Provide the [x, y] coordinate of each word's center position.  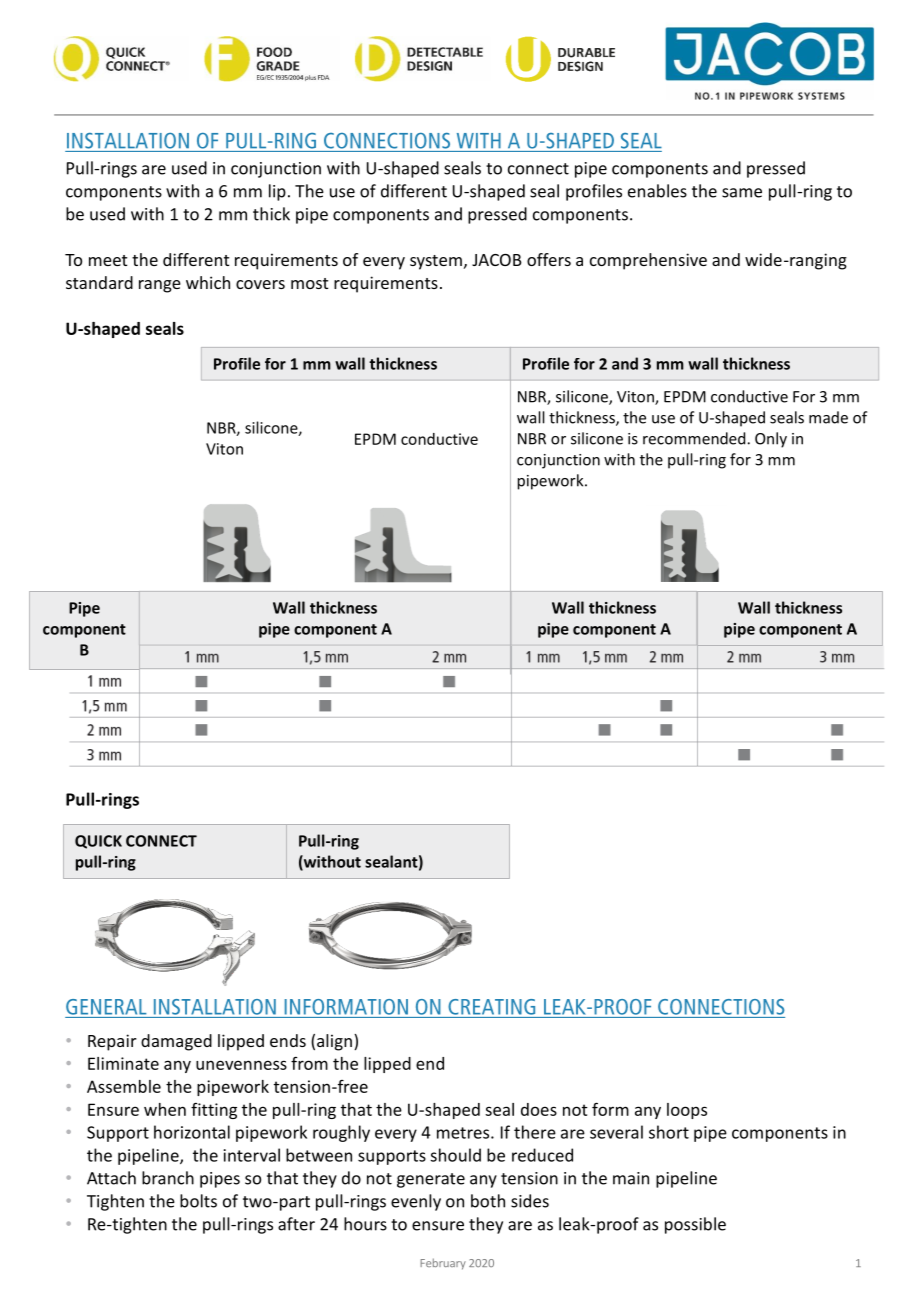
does [539, 1109]
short [669, 1132]
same [742, 193]
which [208, 282]
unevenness [241, 1065]
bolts [198, 1201]
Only [771, 440]
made [828, 417]
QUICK [98, 842]
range [160, 286]
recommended [694, 438]
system [436, 262]
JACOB [497, 260]
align [334, 1042]
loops [687, 1111]
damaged [176, 1042]
